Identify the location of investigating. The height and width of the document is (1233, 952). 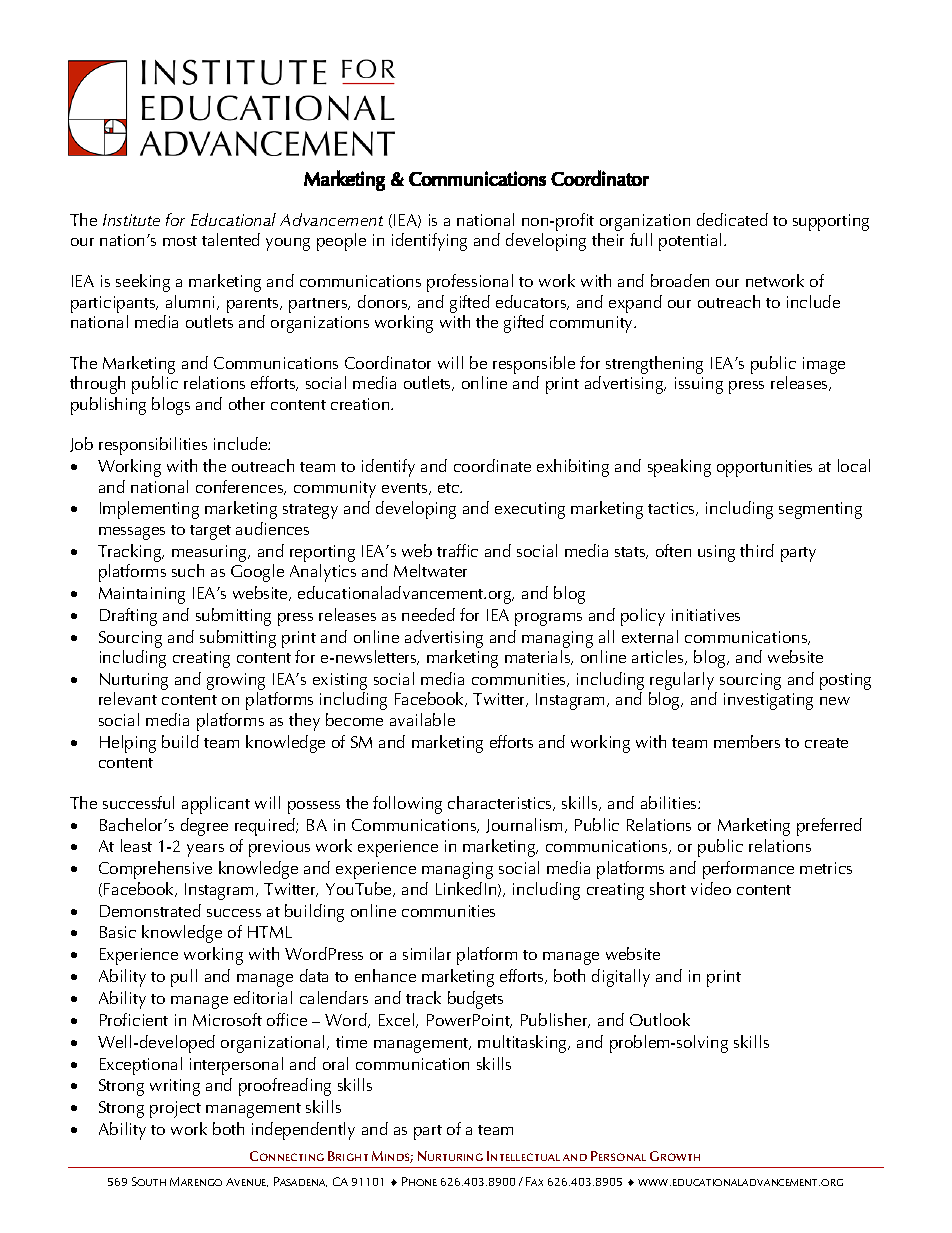
(768, 701).
